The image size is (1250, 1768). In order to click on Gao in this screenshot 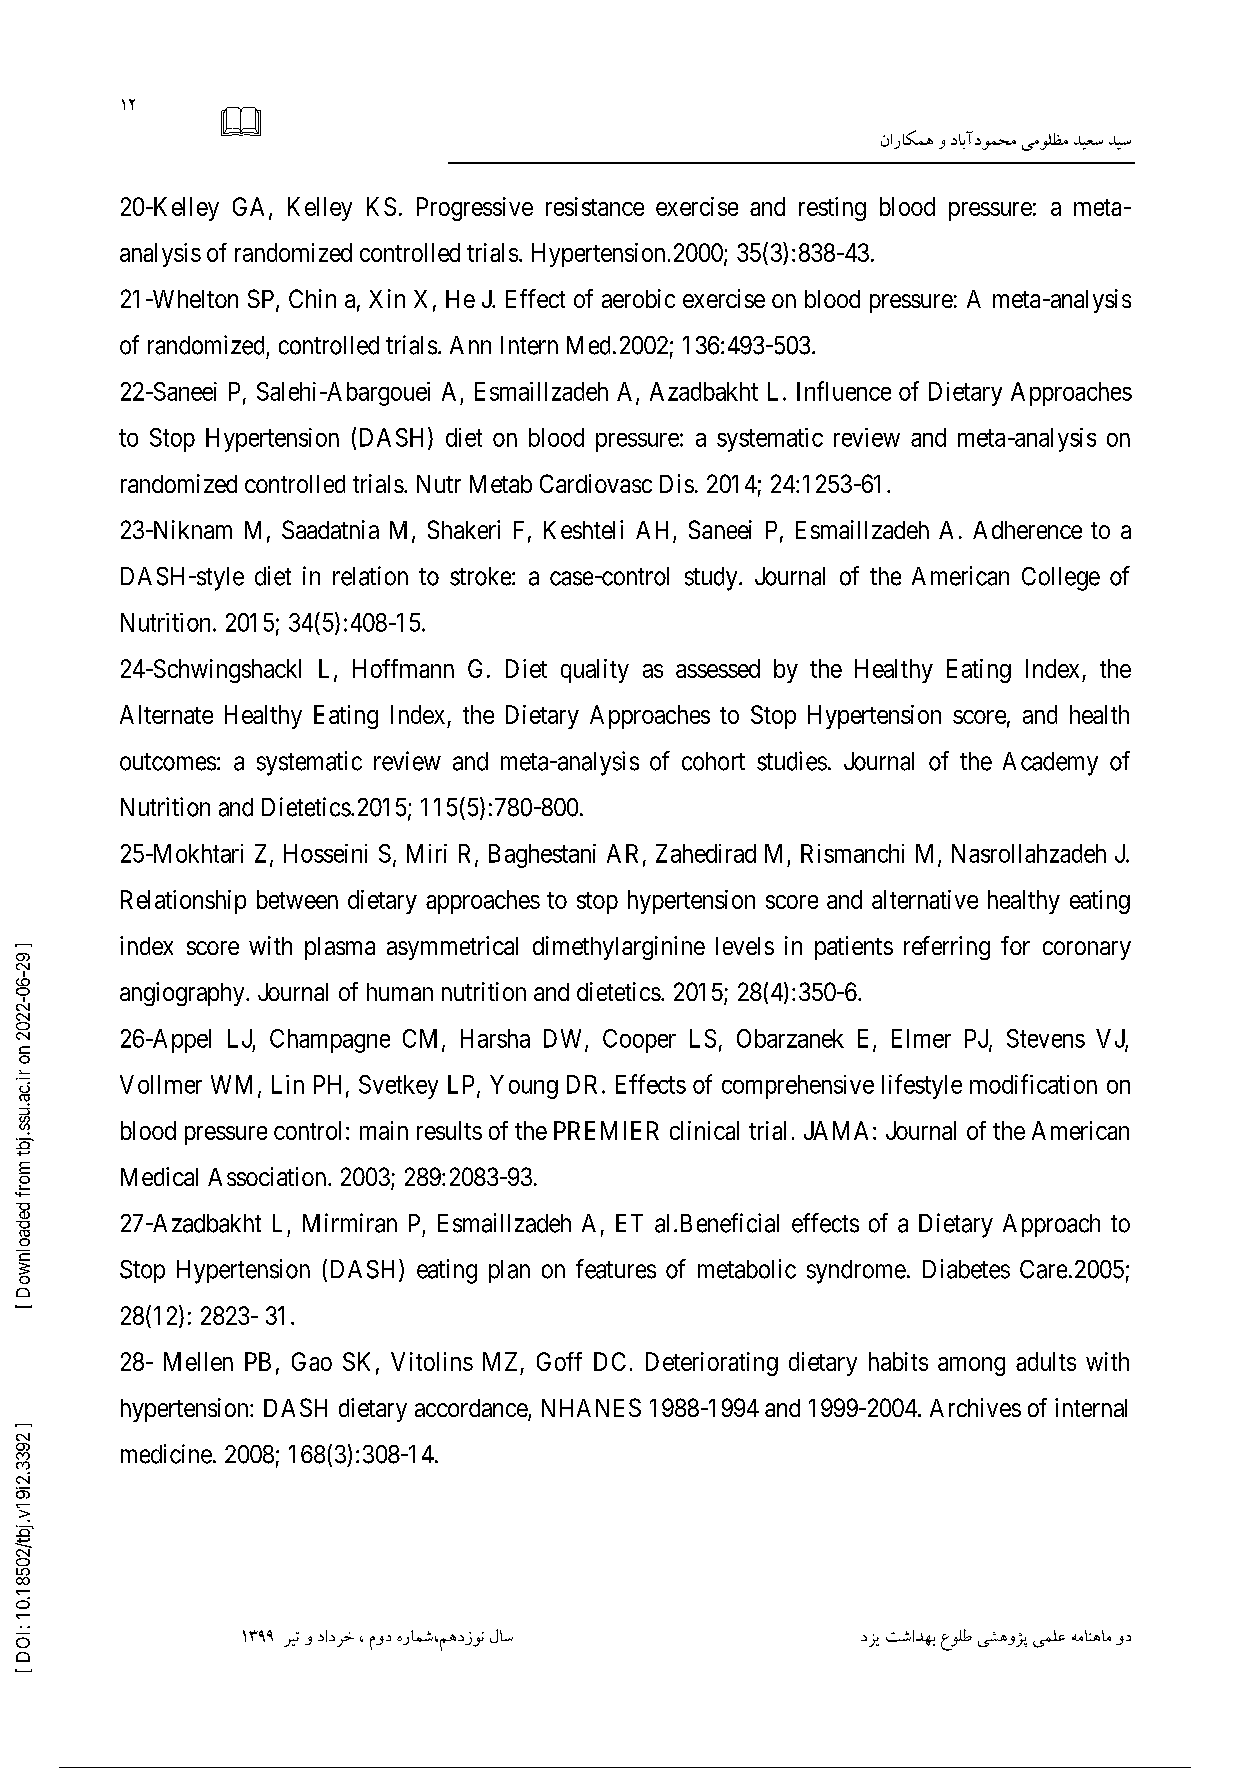, I will do `click(312, 1361)`.
